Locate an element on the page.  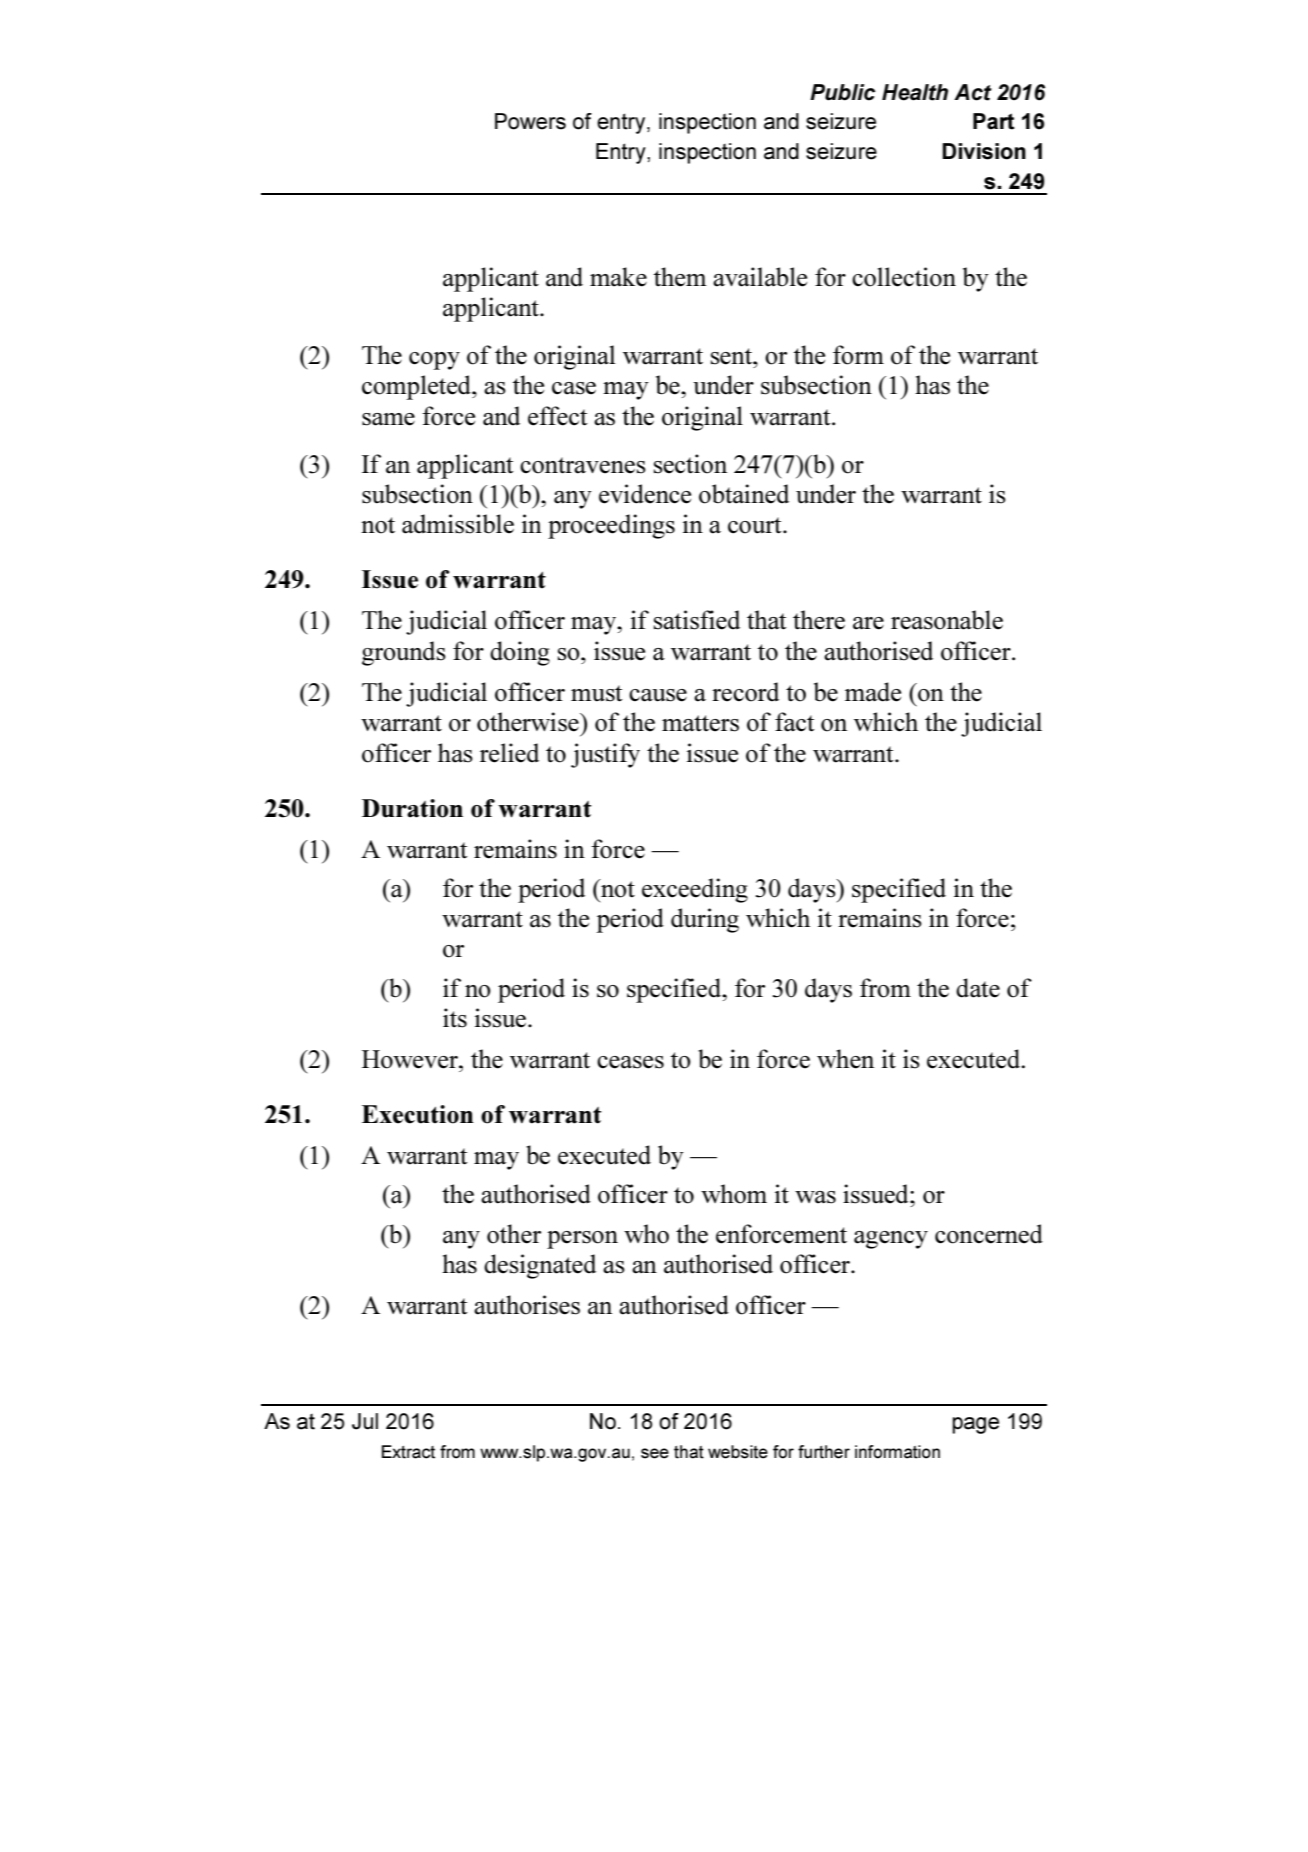
made is located at coordinates (873, 692).
